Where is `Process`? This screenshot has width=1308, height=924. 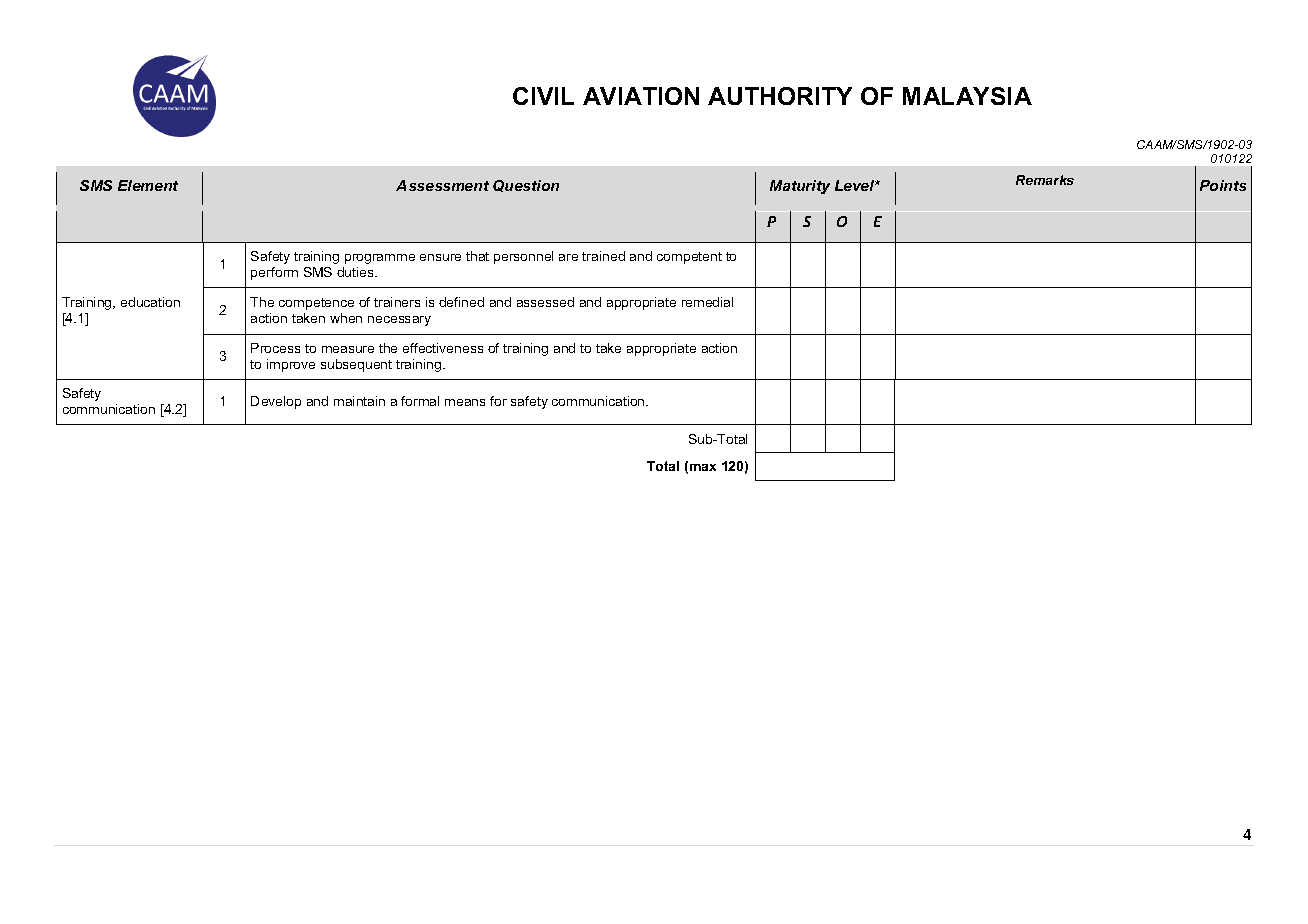 Process is located at coordinates (275, 348).
